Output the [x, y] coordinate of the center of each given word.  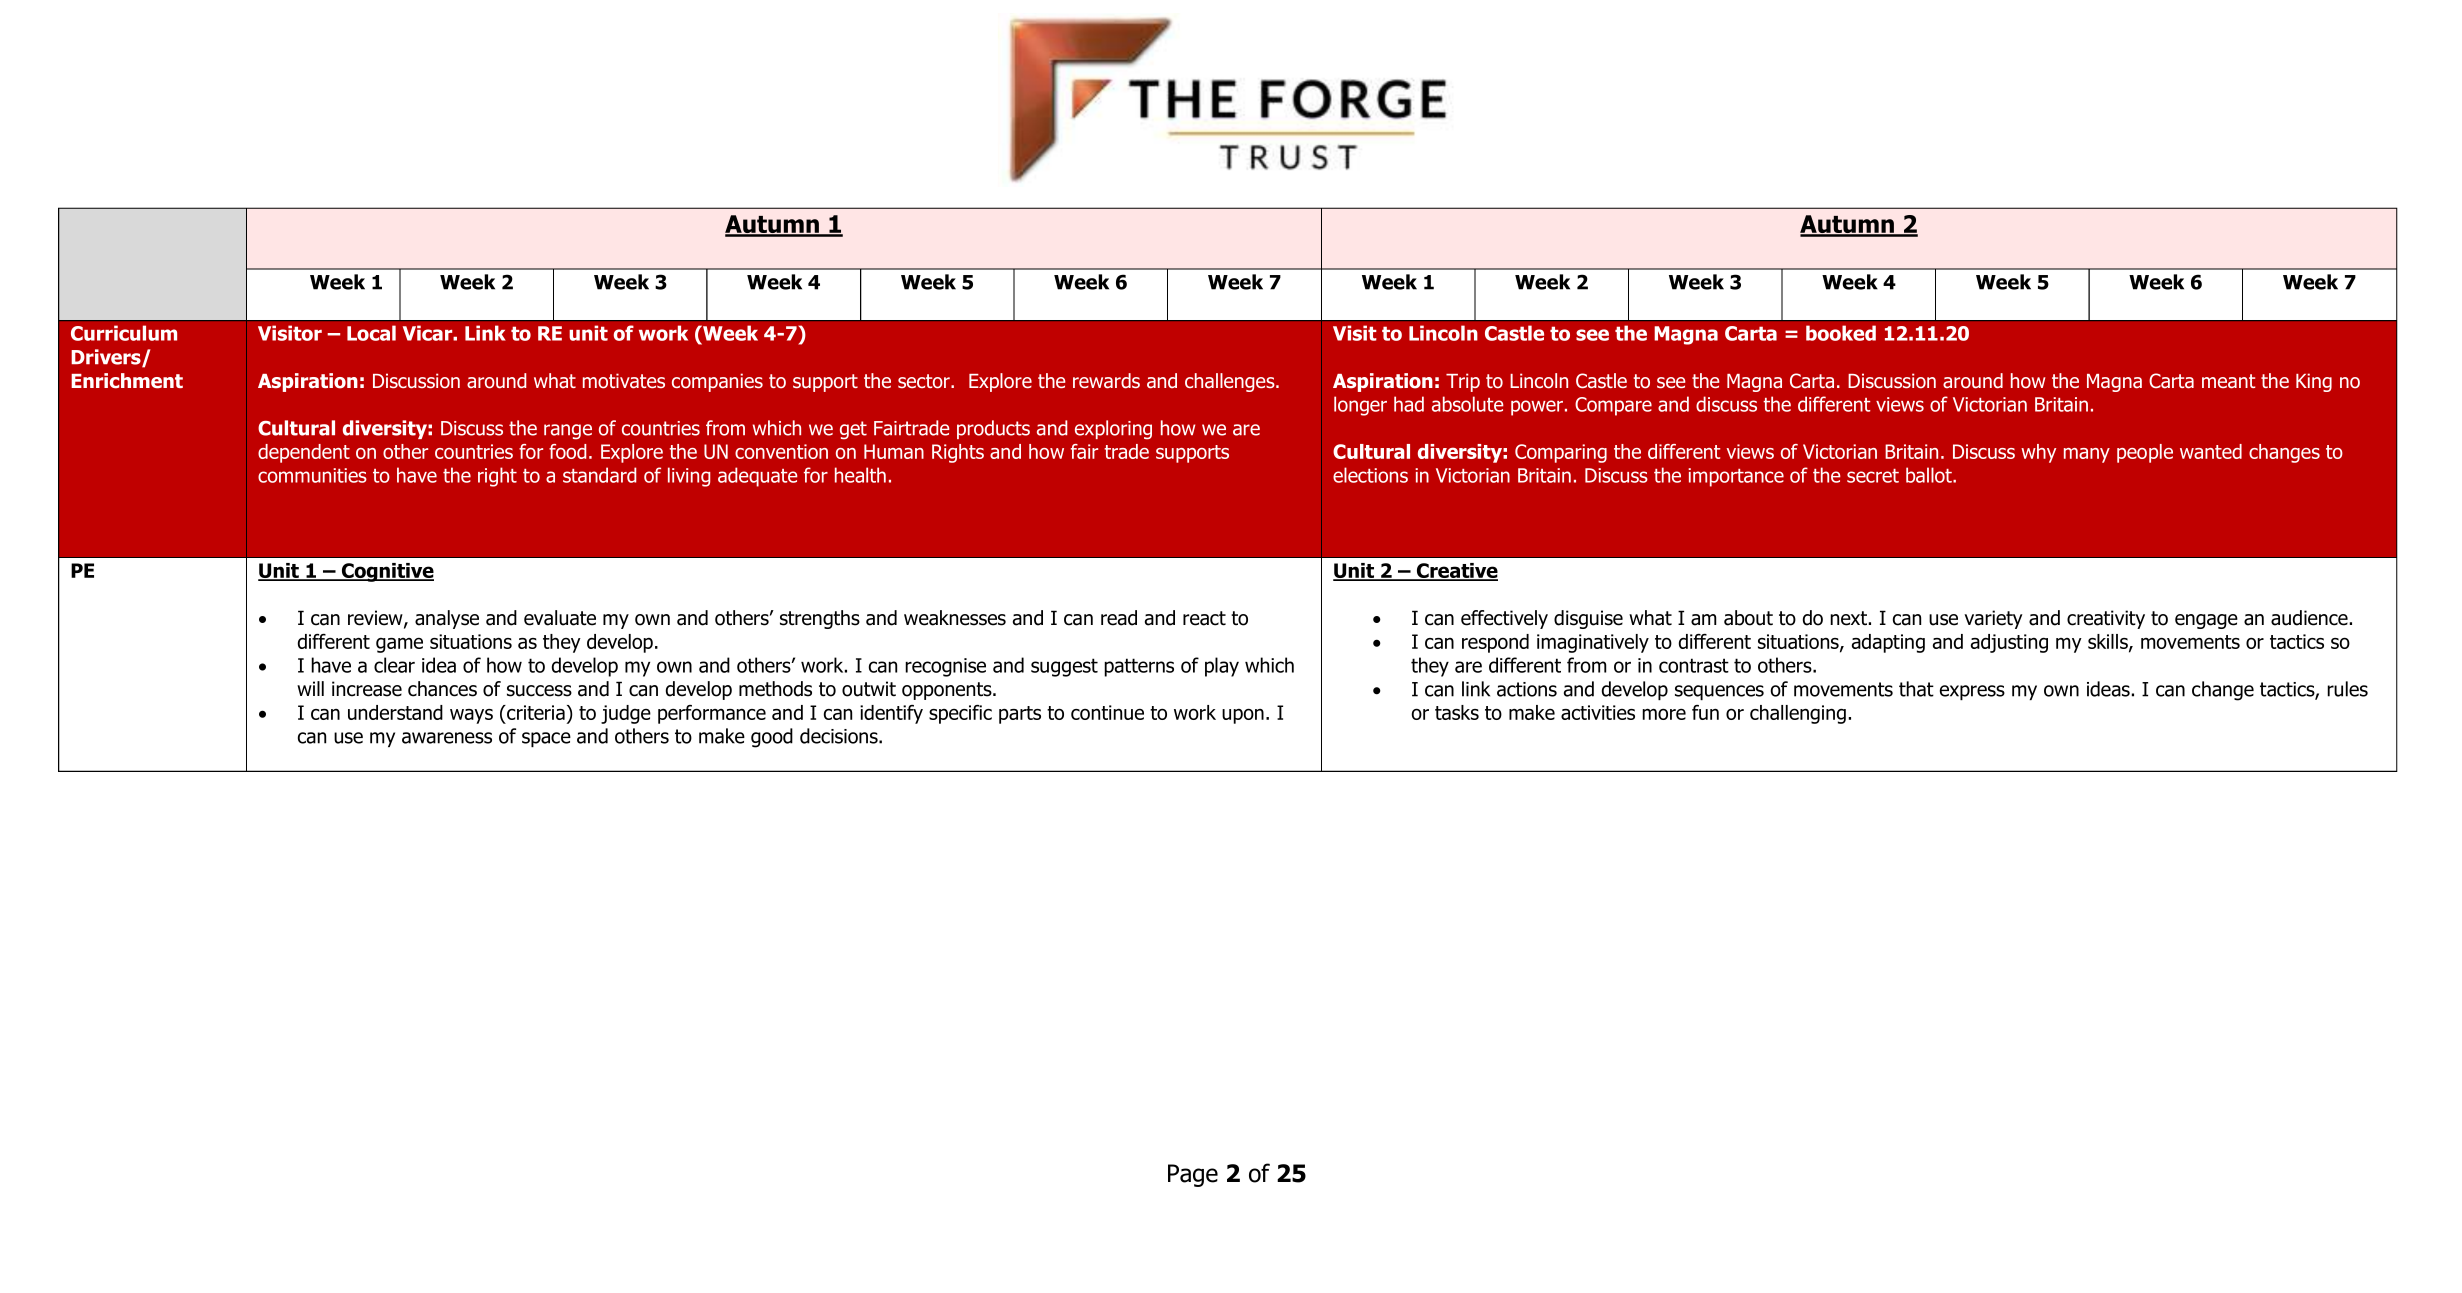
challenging [1798, 714]
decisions [840, 736]
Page [1193, 1175]
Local [371, 333]
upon [1243, 716]
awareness [447, 738]
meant [2228, 381]
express [1972, 692]
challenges [1231, 382]
